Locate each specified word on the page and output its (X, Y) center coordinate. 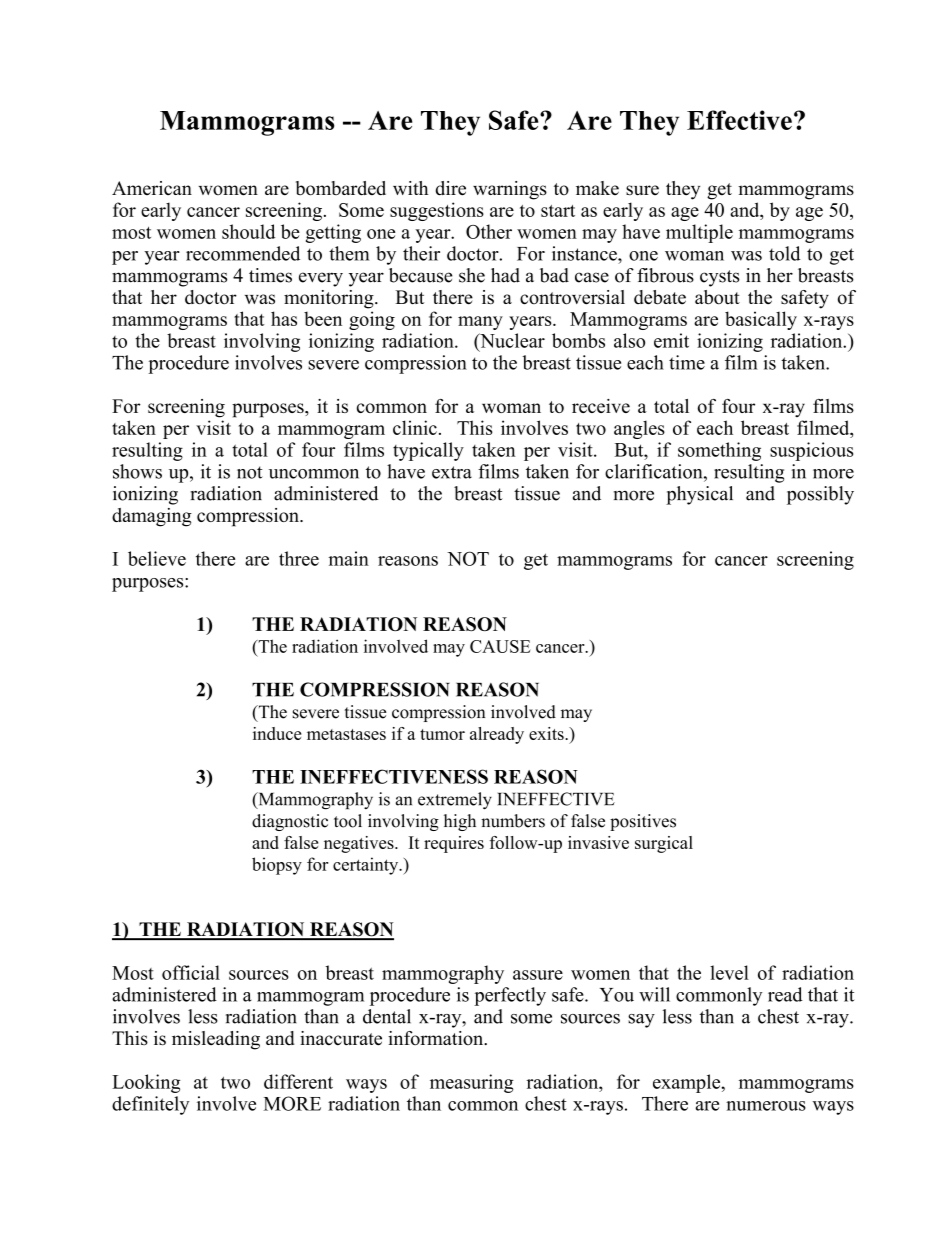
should (248, 231)
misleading (216, 1040)
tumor (442, 734)
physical (699, 495)
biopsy (277, 866)
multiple (699, 233)
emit (671, 340)
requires (454, 844)
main (348, 558)
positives (643, 822)
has (284, 318)
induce (277, 733)
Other (489, 231)
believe (157, 558)
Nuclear (511, 340)
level (729, 972)
